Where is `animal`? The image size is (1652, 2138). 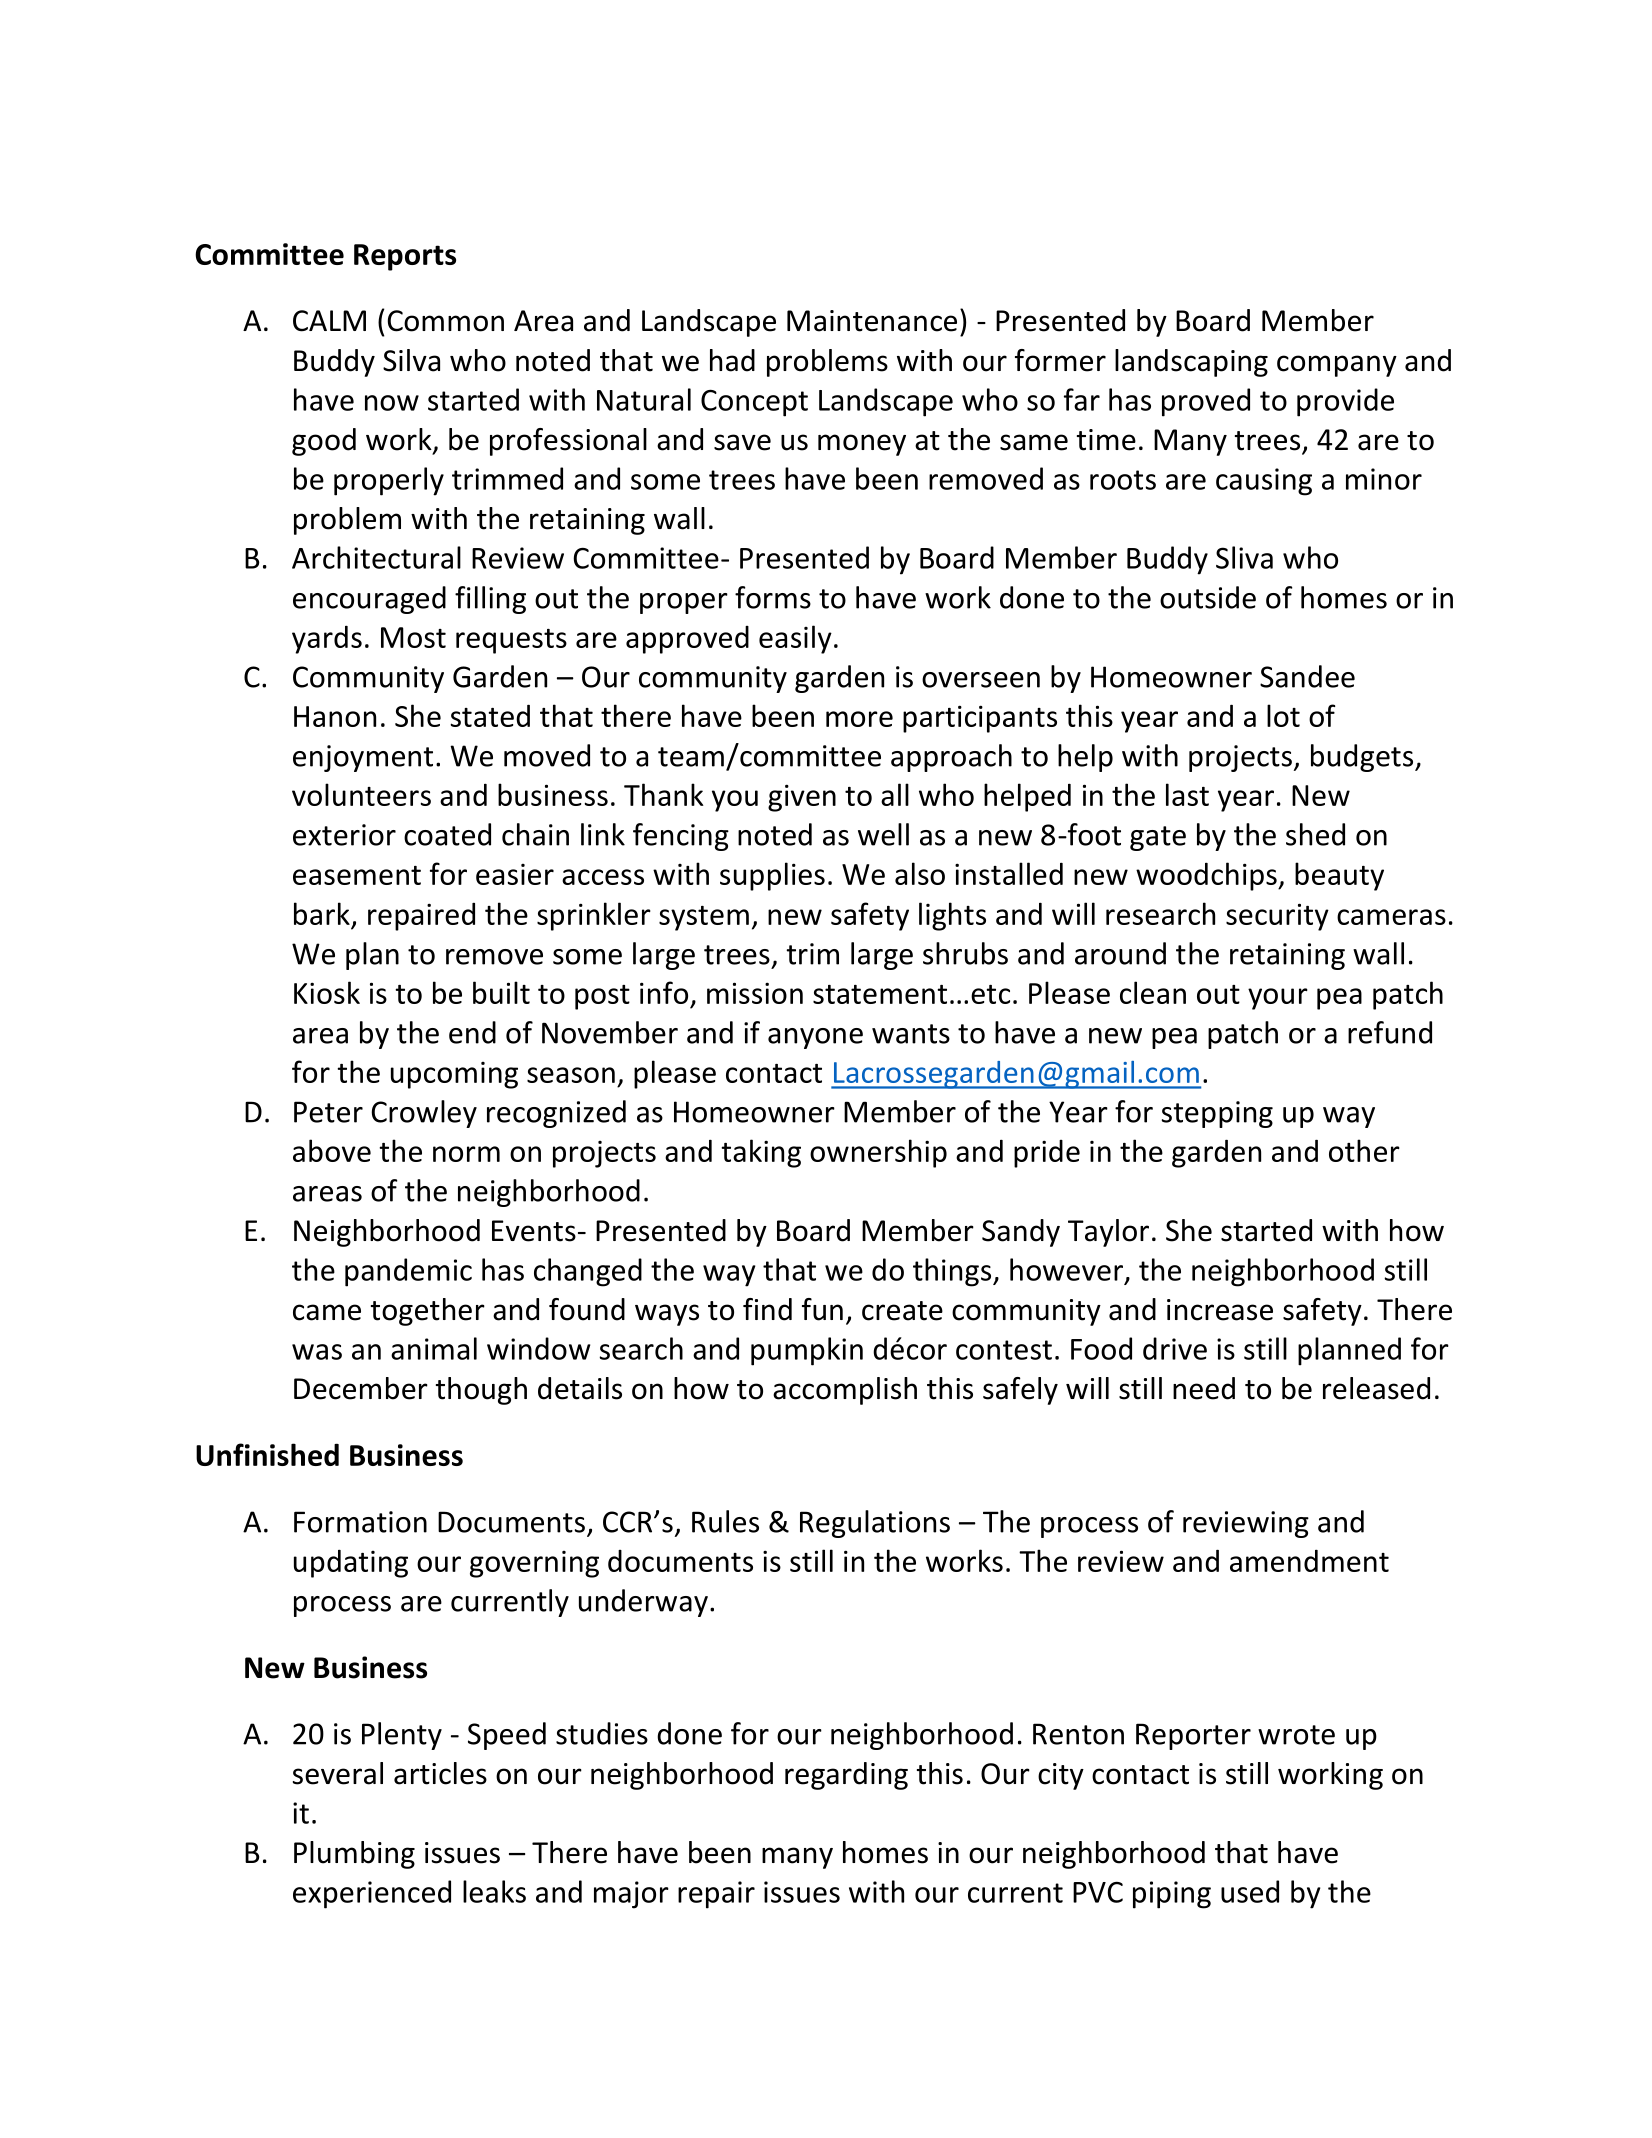
animal is located at coordinates (434, 1348).
